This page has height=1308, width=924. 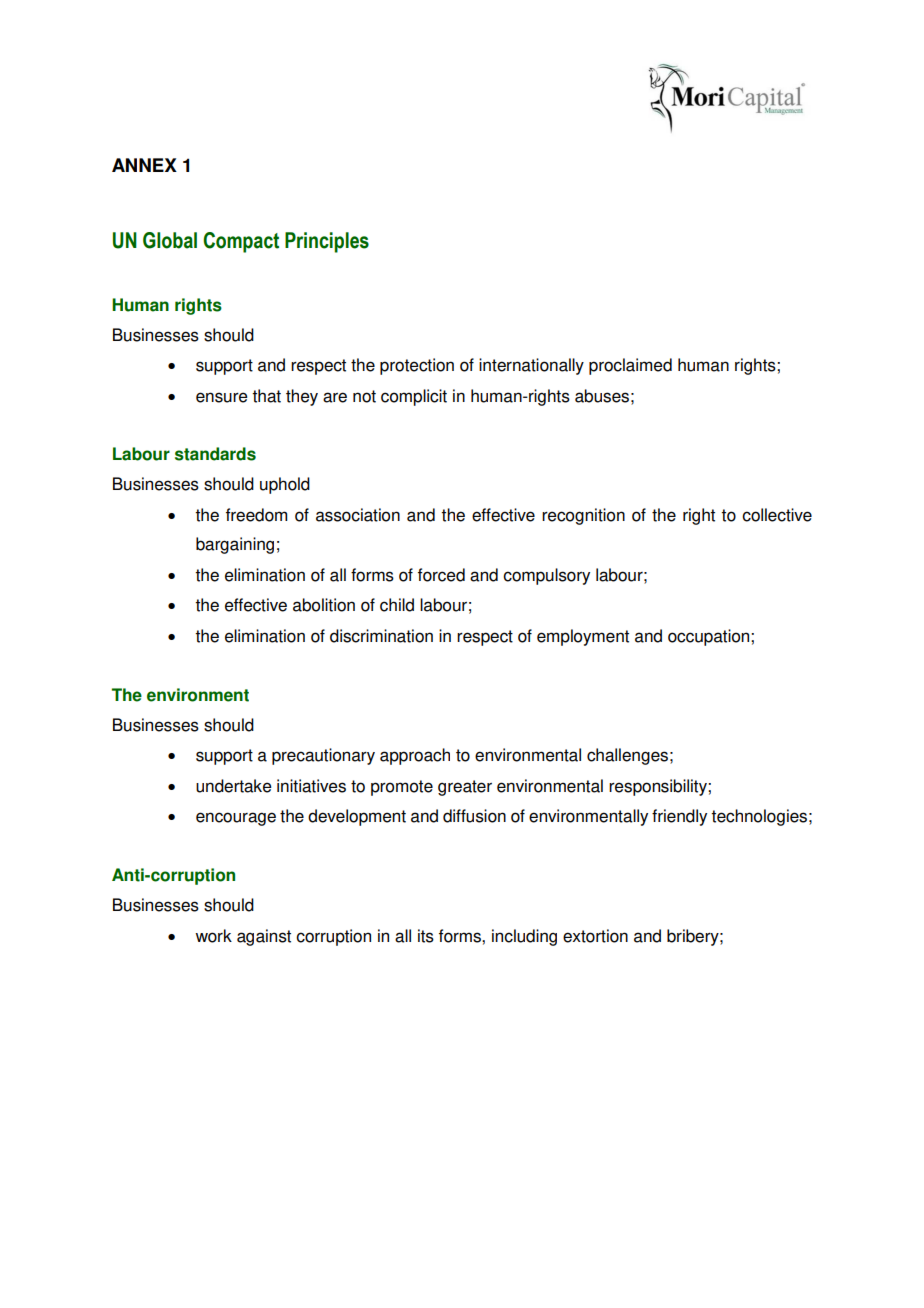 What do you see at coordinates (426, 936) in the page?
I see `its` at bounding box center [426, 936].
